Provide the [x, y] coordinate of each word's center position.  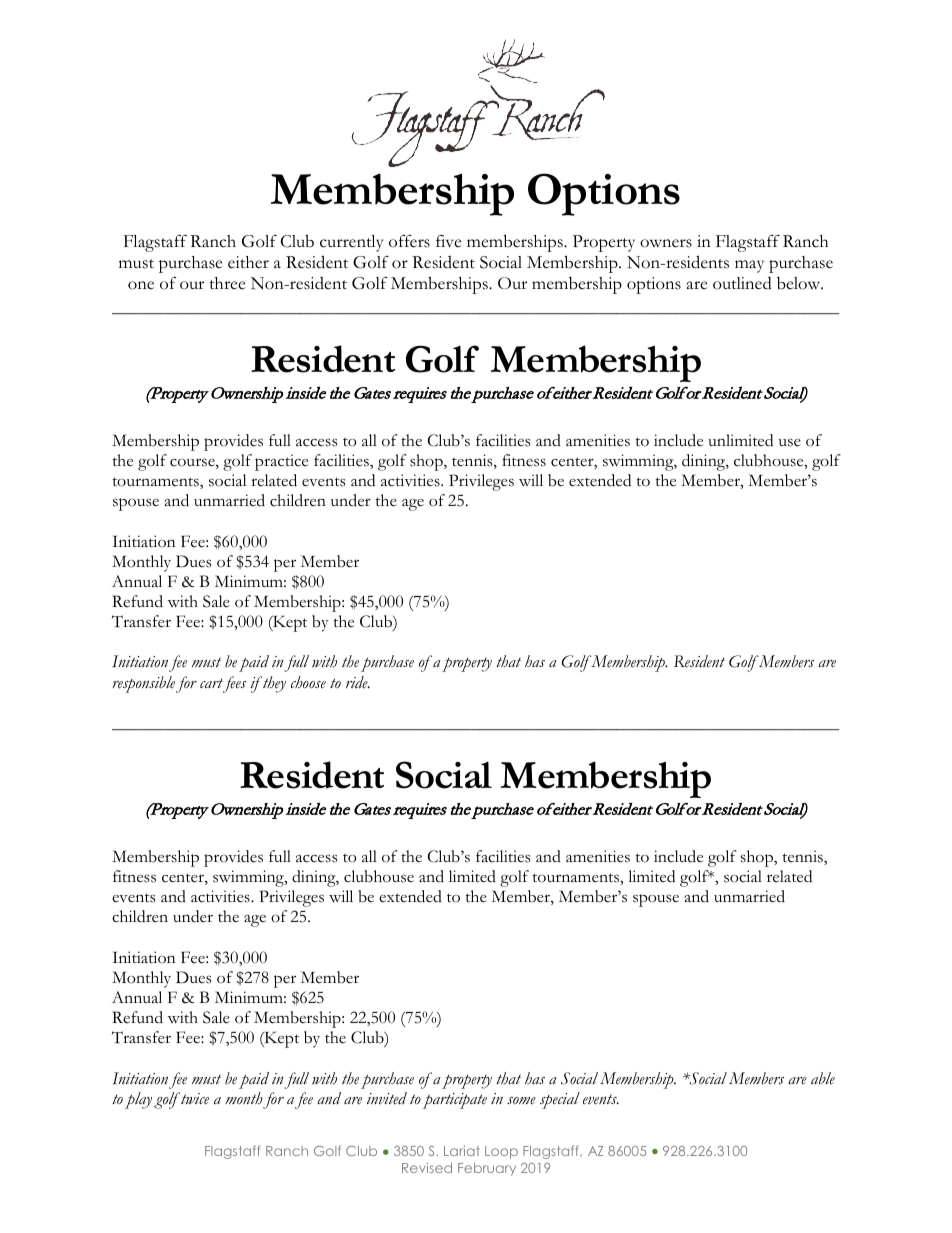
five [448, 241]
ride [358, 682]
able [823, 1078]
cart [211, 683]
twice [195, 1099]
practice [281, 462]
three [227, 283]
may [749, 266]
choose [308, 682]
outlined [742, 283]
